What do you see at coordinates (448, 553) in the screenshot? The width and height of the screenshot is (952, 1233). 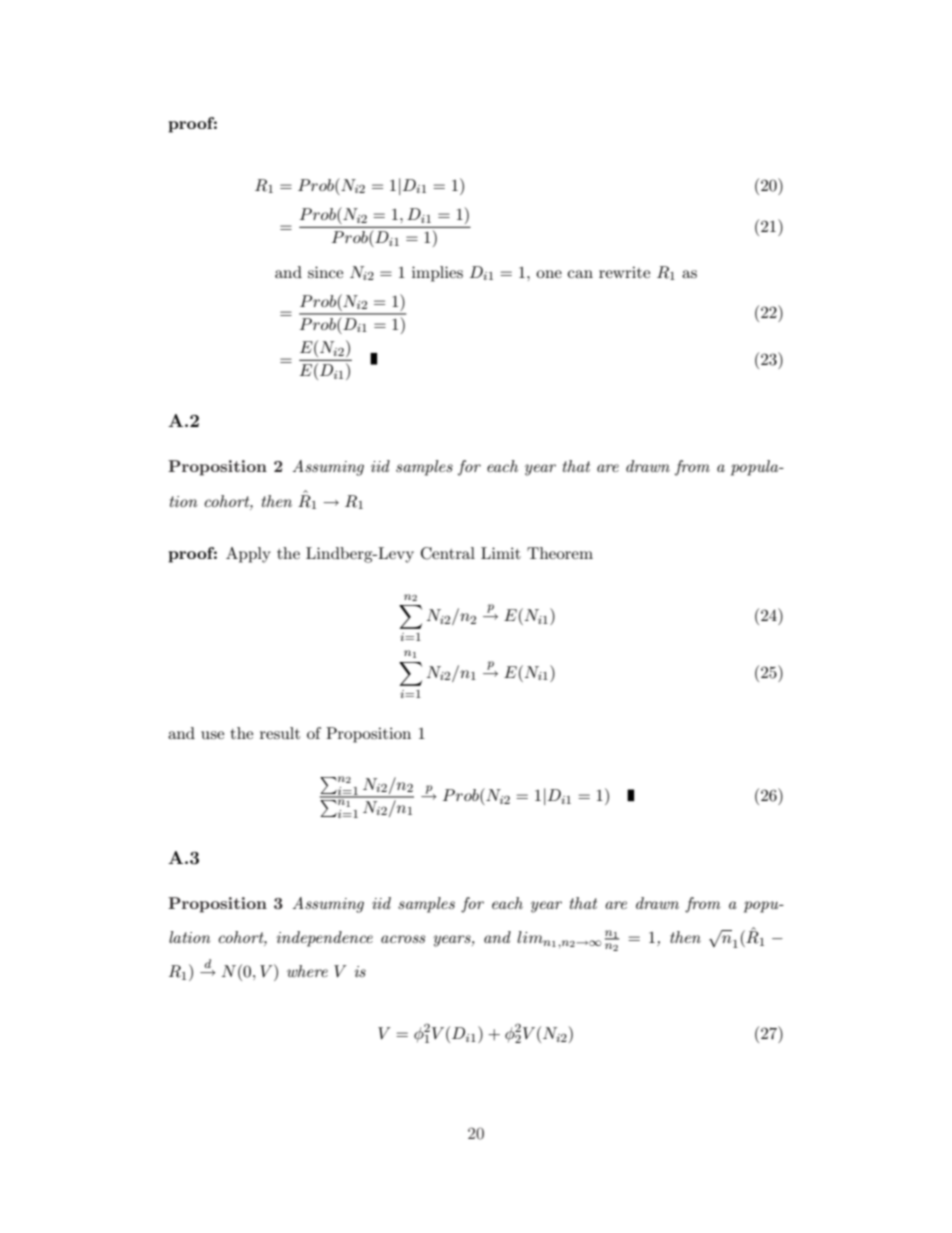 I see `Central` at bounding box center [448, 553].
